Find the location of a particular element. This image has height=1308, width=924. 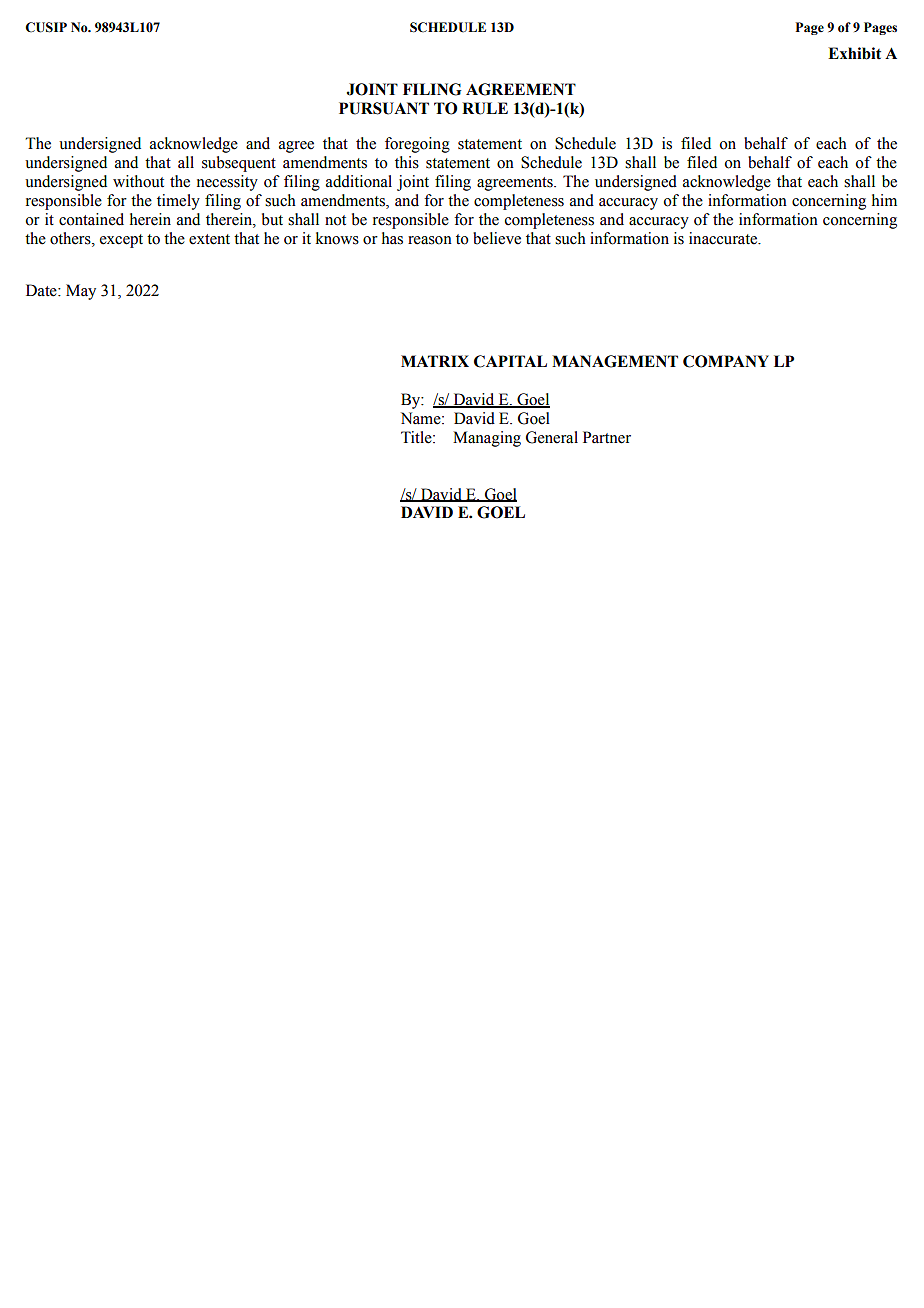

PURSUANT is located at coordinates (384, 108).
